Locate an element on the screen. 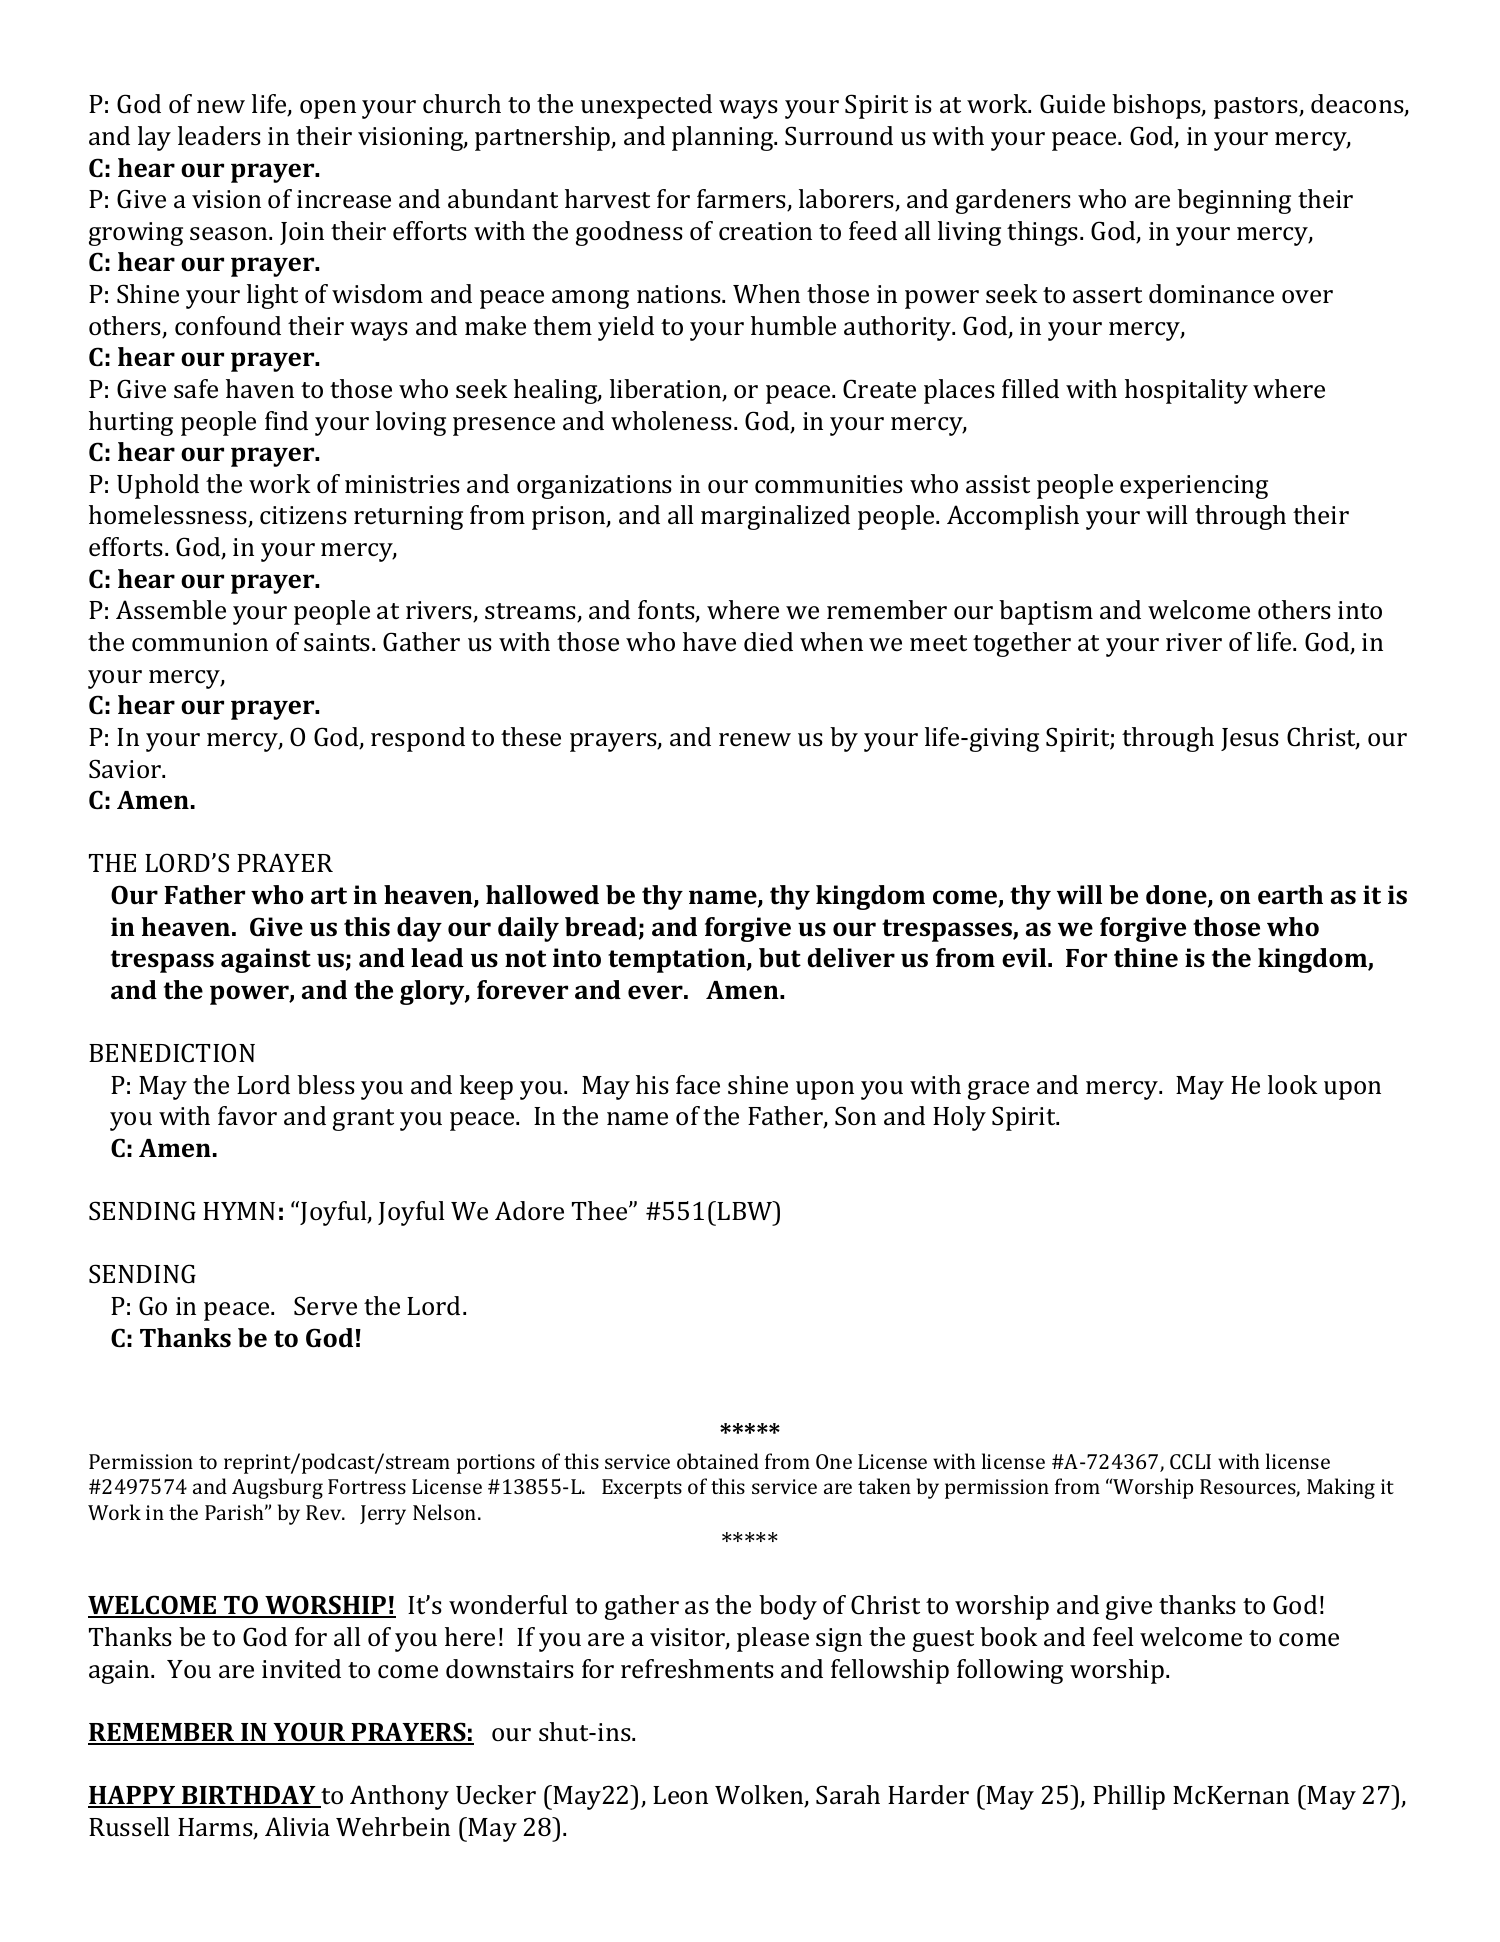 This screenshot has width=1500, height=1942. Phillip is located at coordinates (1129, 1797).
